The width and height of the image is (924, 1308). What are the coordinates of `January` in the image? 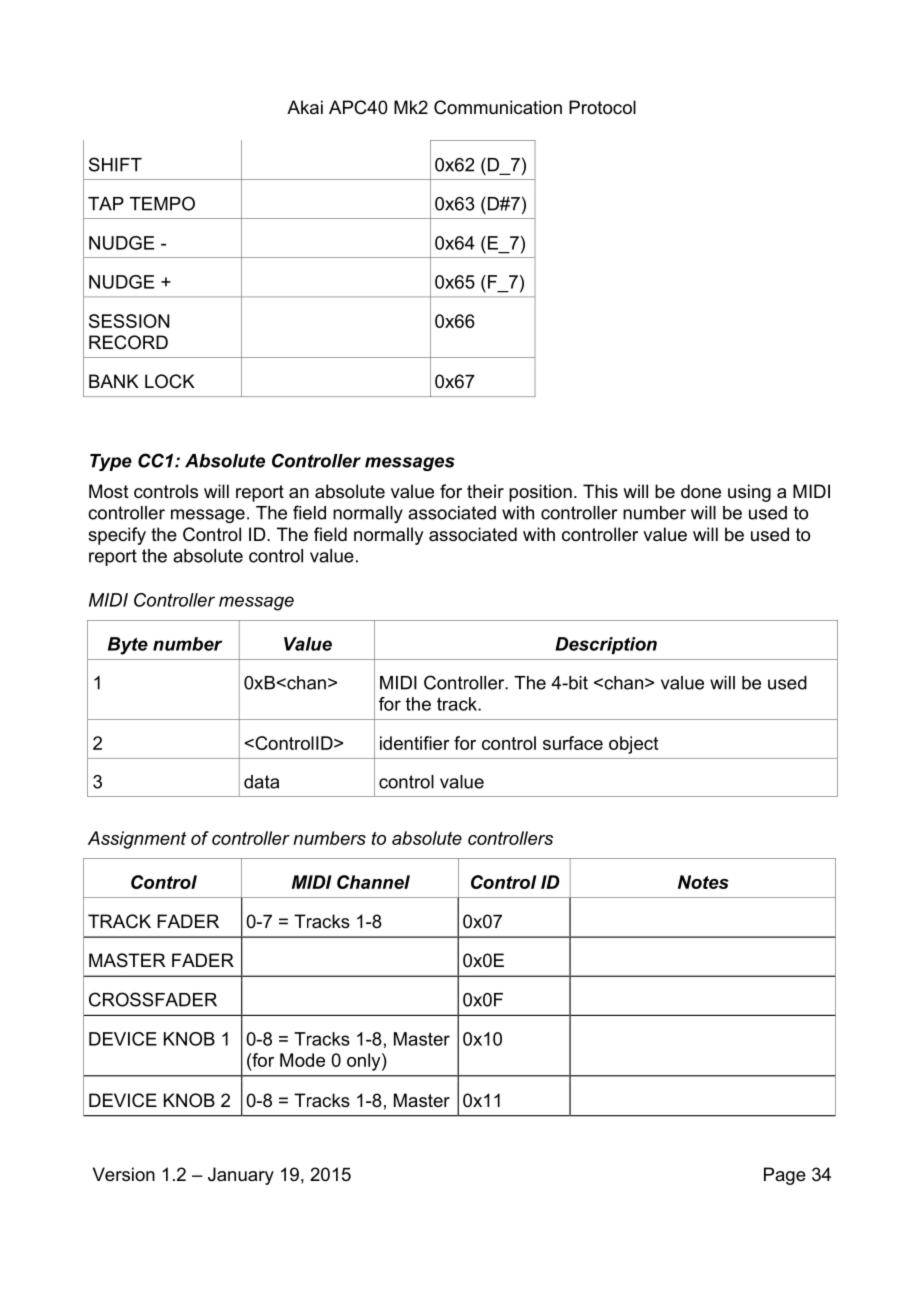 It's located at (241, 1176).
